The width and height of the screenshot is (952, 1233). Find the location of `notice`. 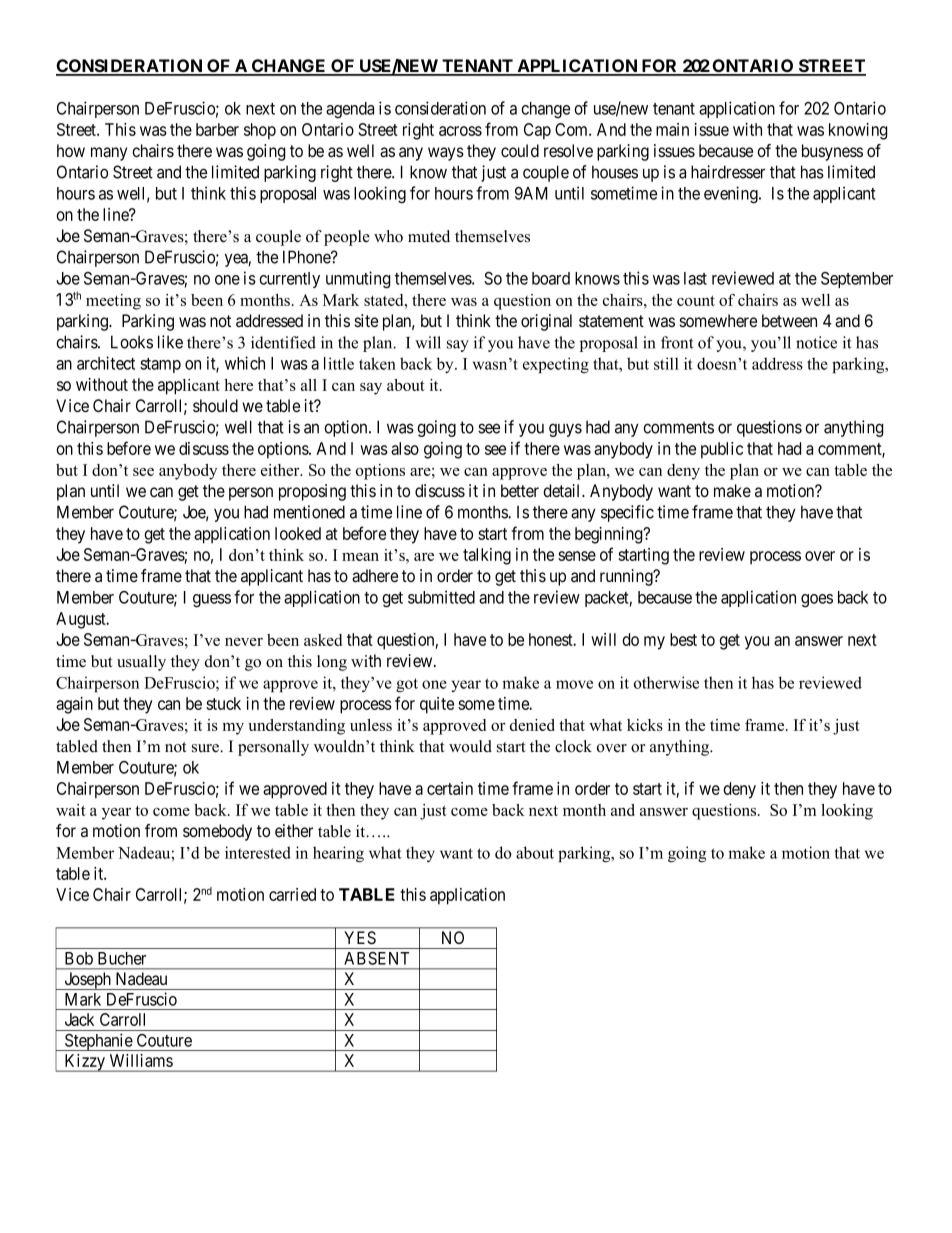

notice is located at coordinates (816, 342).
